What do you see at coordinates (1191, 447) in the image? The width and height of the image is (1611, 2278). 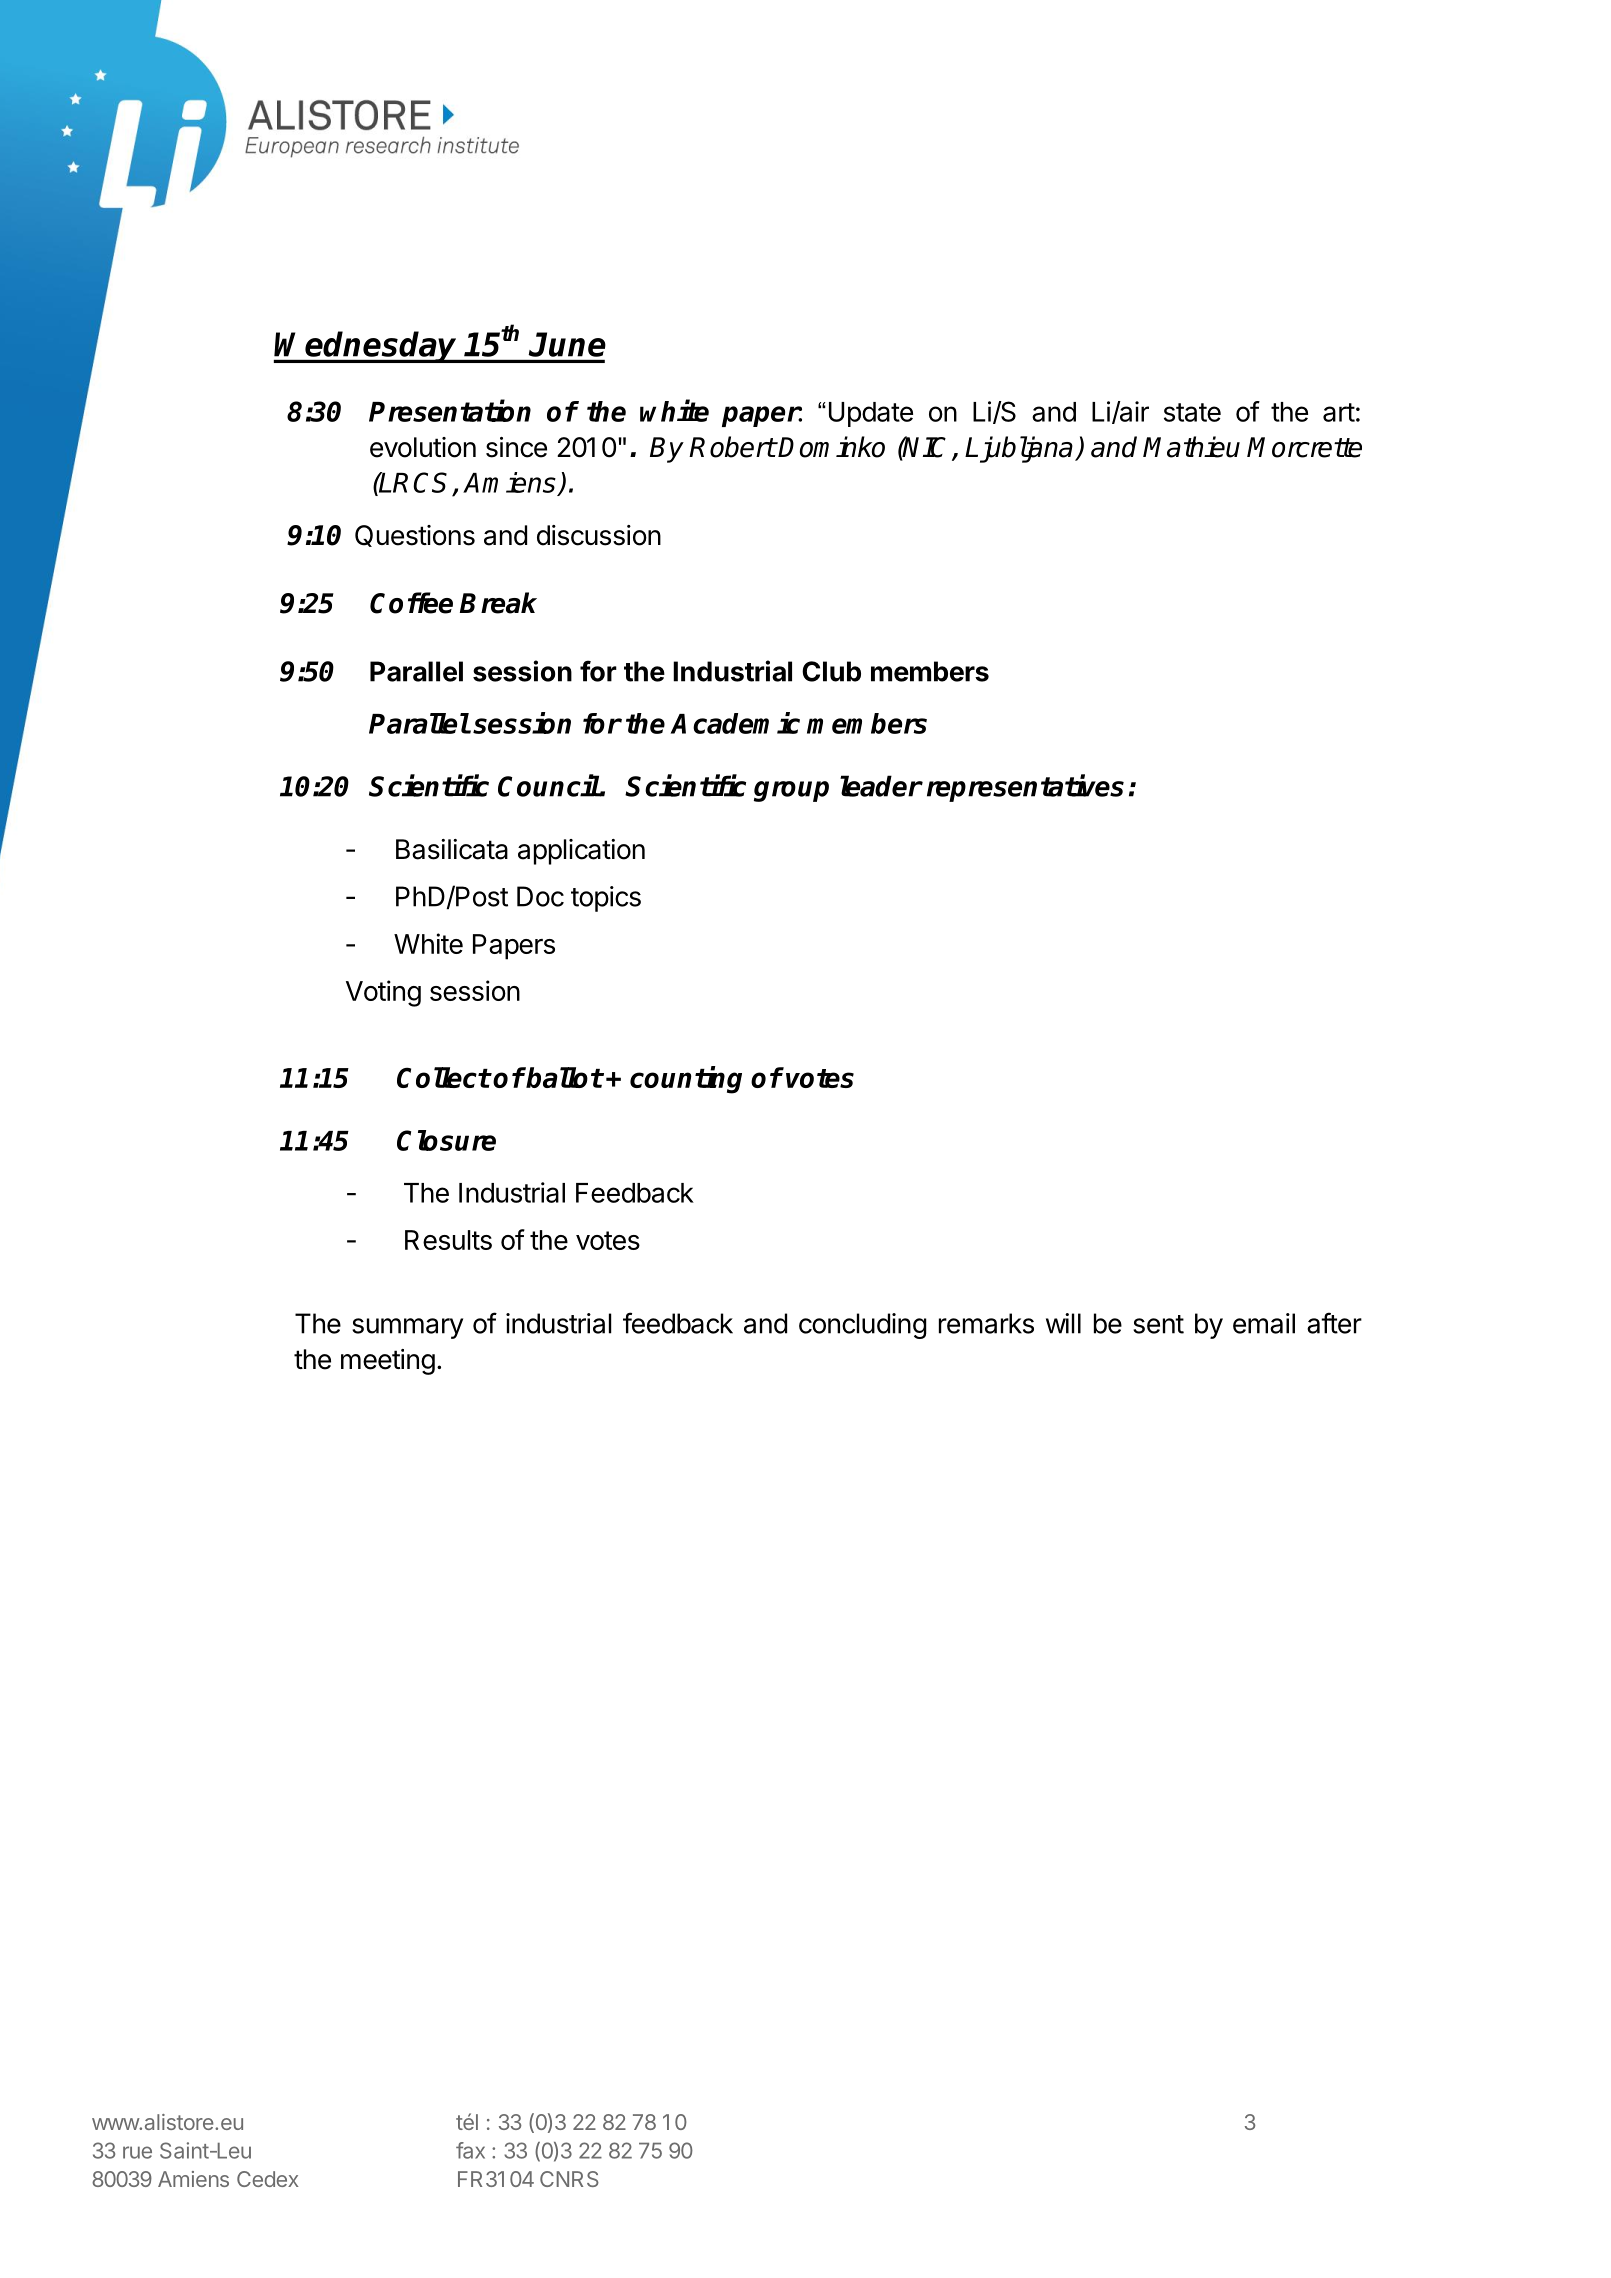 I see `Mathieu` at bounding box center [1191, 447].
